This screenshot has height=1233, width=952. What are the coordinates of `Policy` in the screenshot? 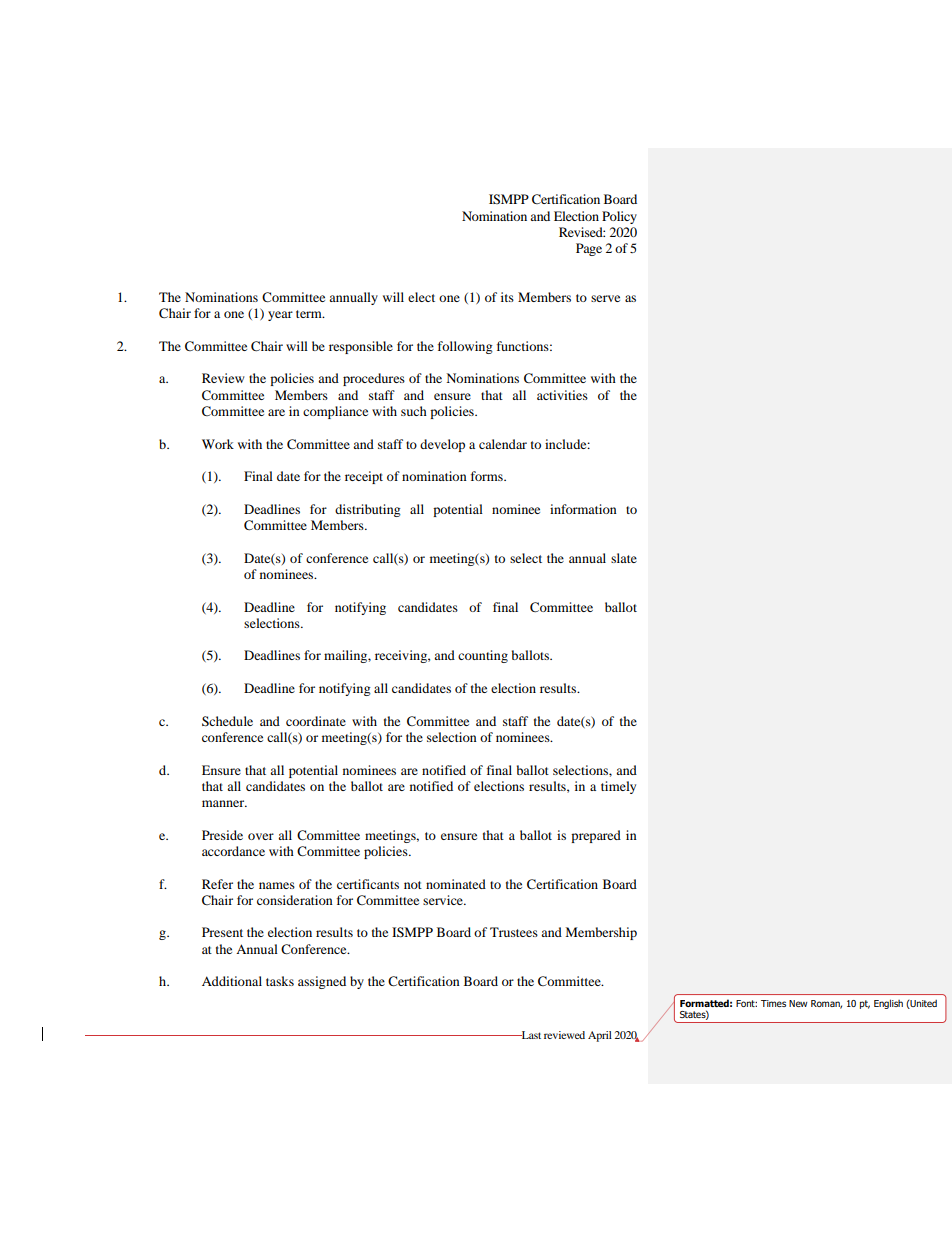 It's located at (619, 217).
